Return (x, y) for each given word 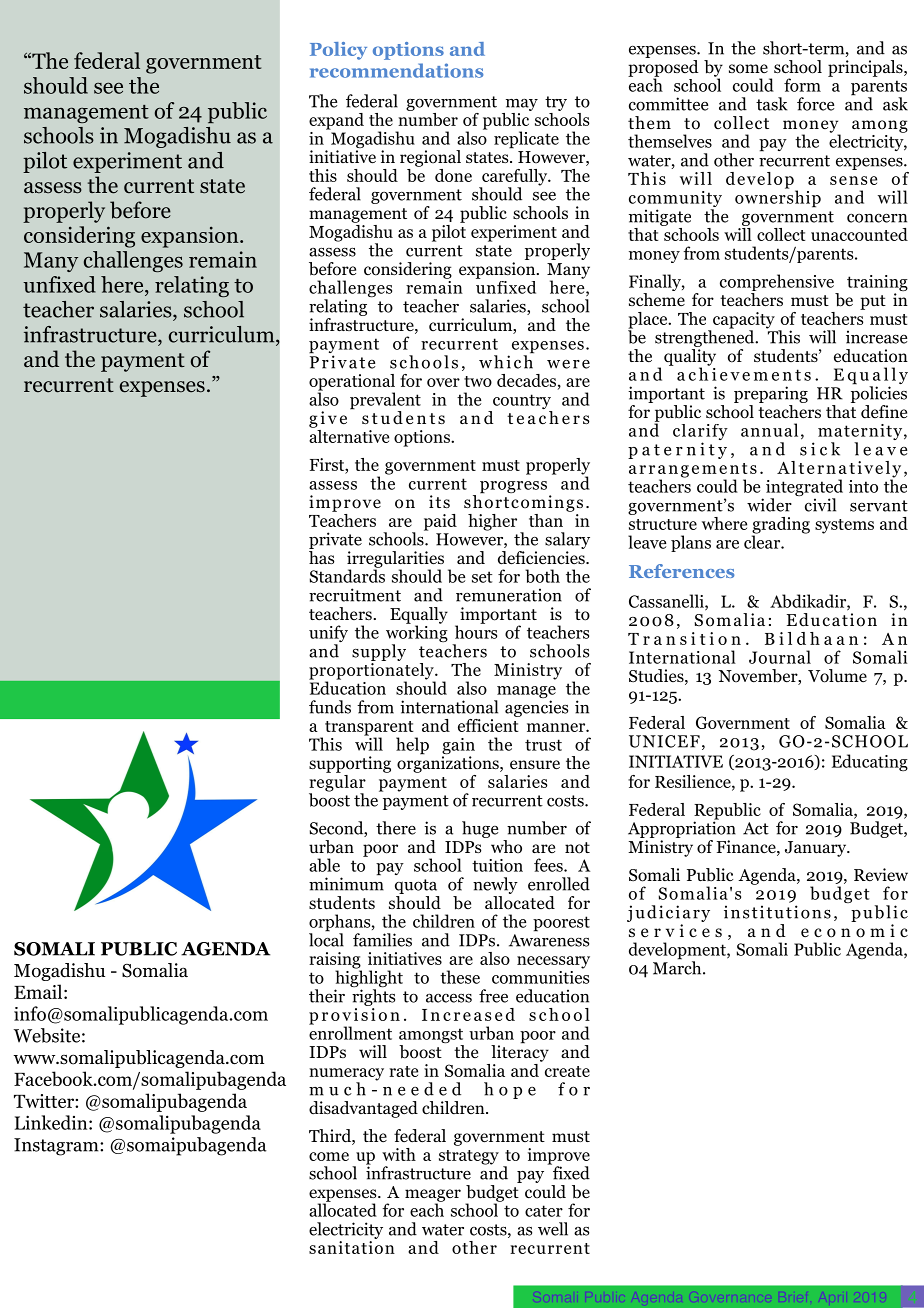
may (522, 105)
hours (476, 631)
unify (328, 635)
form (802, 85)
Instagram (57, 1147)
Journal (780, 657)
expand (336, 121)
